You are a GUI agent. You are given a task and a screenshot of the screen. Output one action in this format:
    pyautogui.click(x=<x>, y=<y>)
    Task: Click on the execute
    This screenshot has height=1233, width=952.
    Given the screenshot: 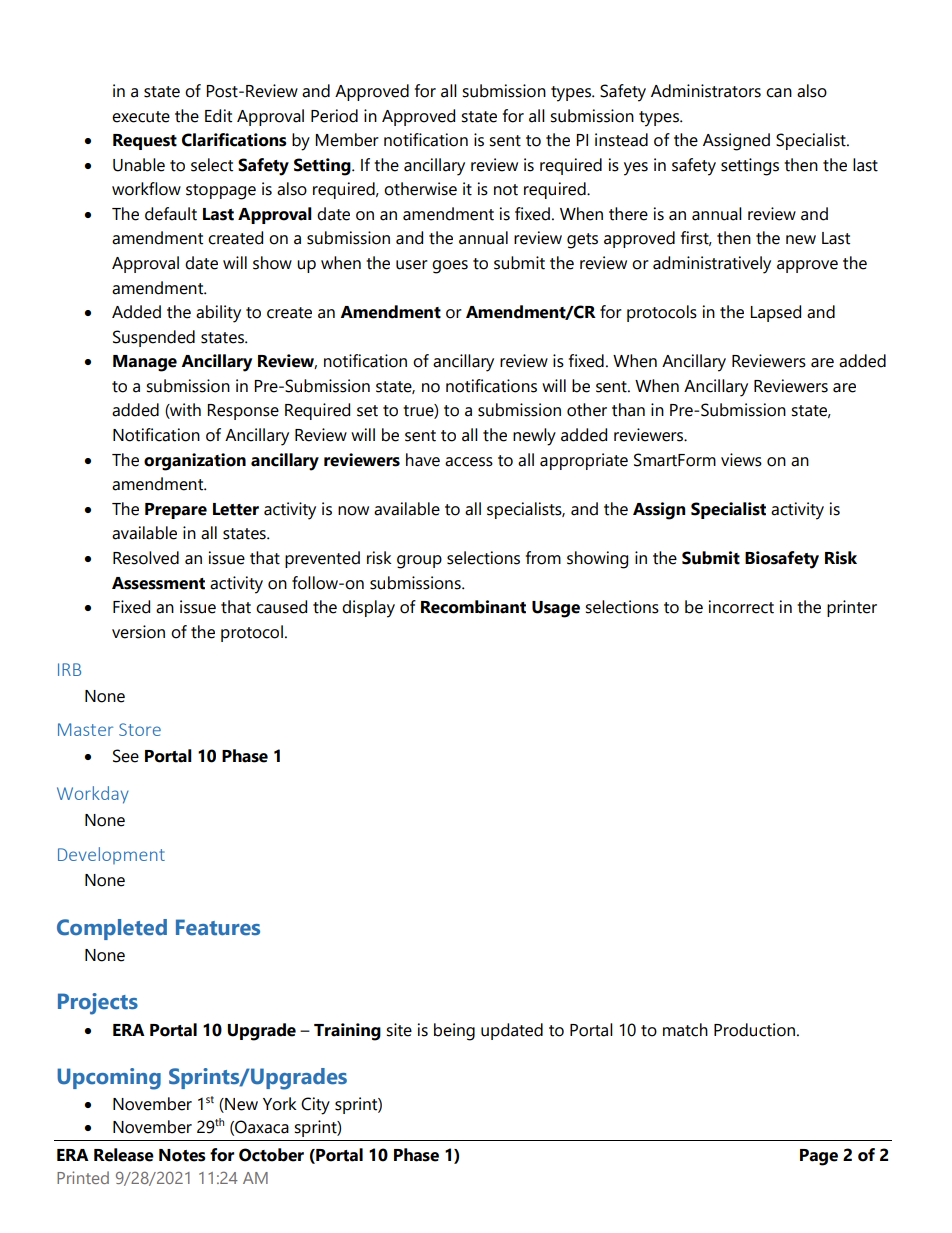 What is the action you would take?
    pyautogui.click(x=141, y=117)
